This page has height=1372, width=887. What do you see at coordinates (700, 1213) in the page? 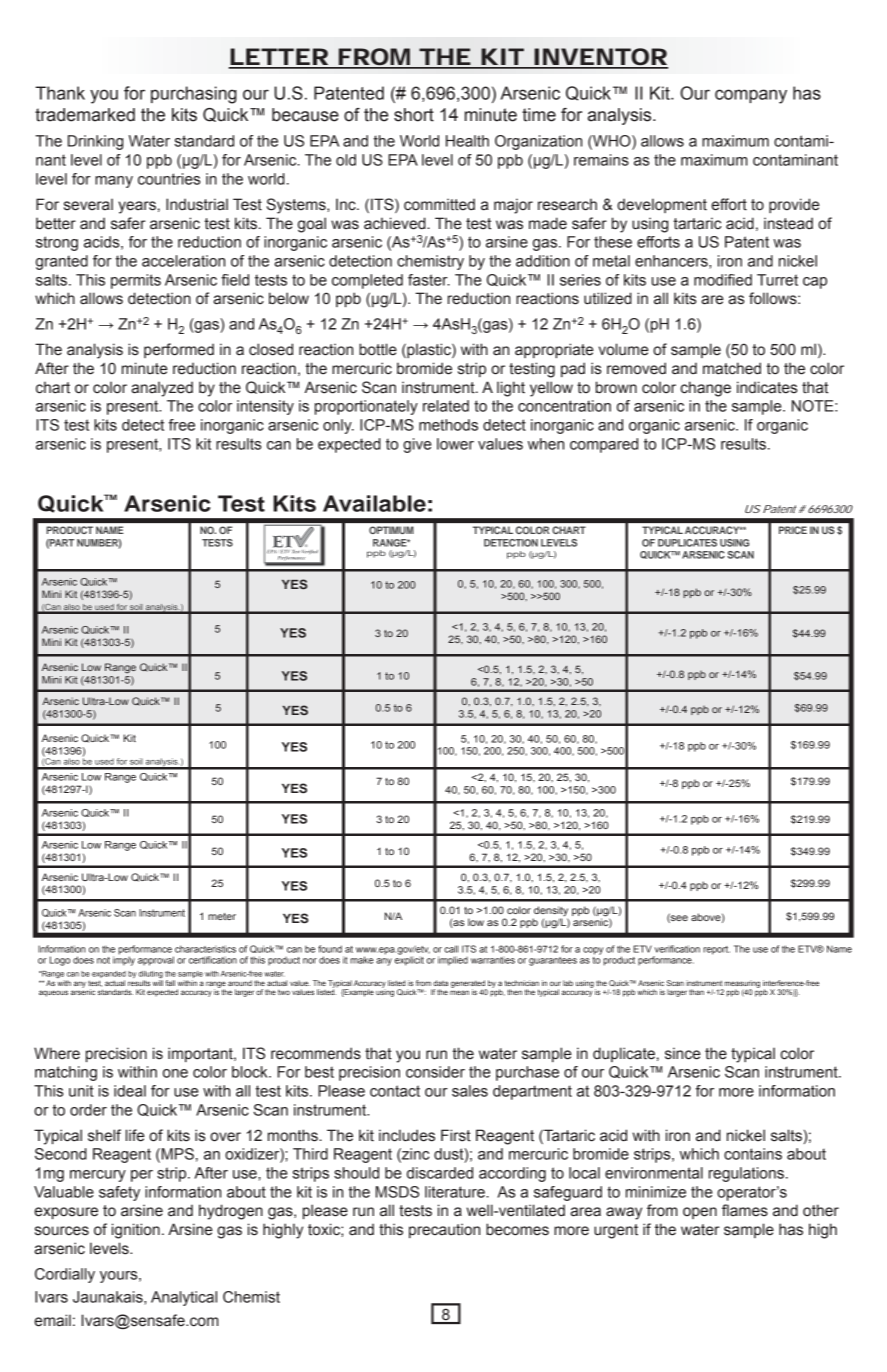
I see `open` at bounding box center [700, 1213].
